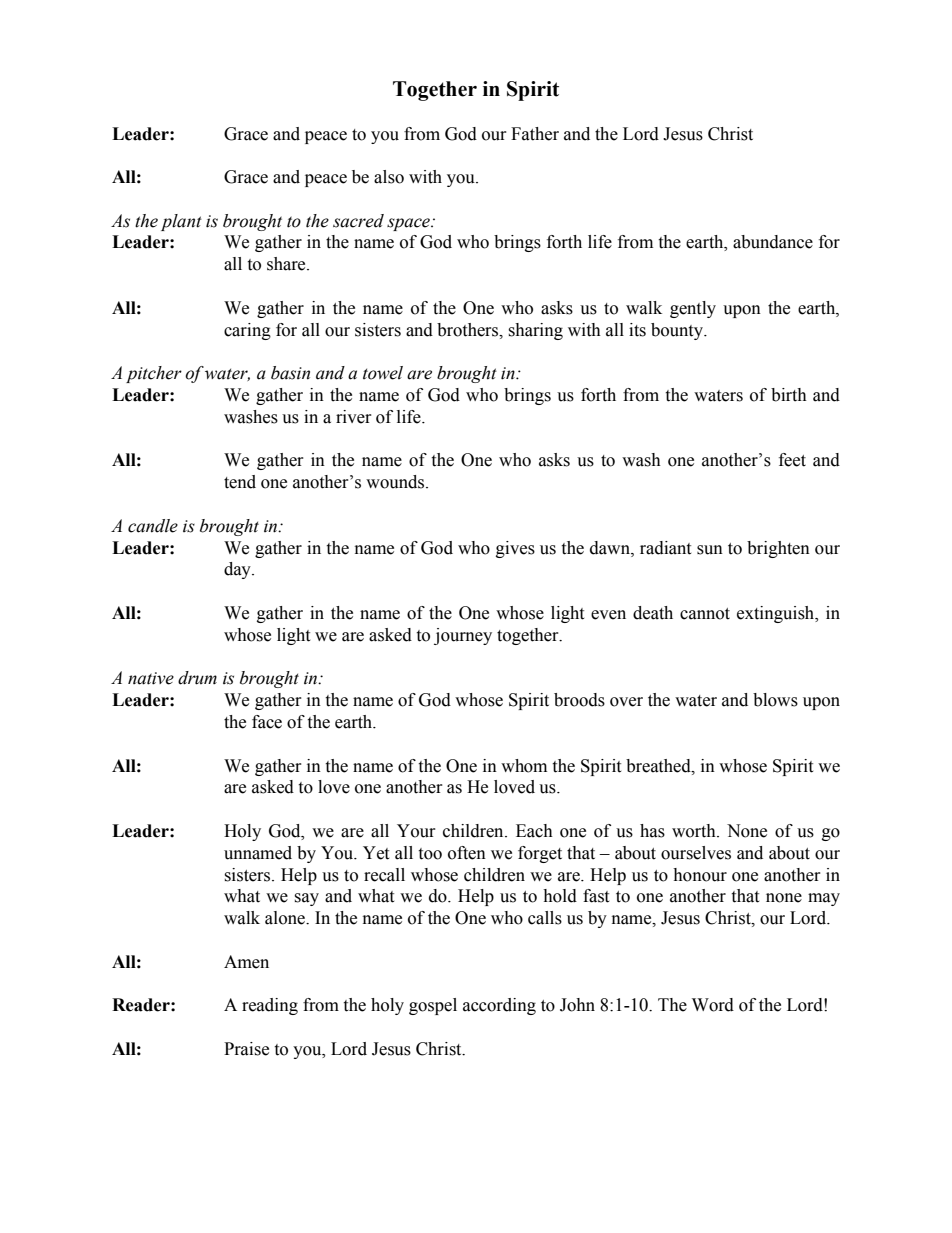  I want to click on plant, so click(181, 222).
